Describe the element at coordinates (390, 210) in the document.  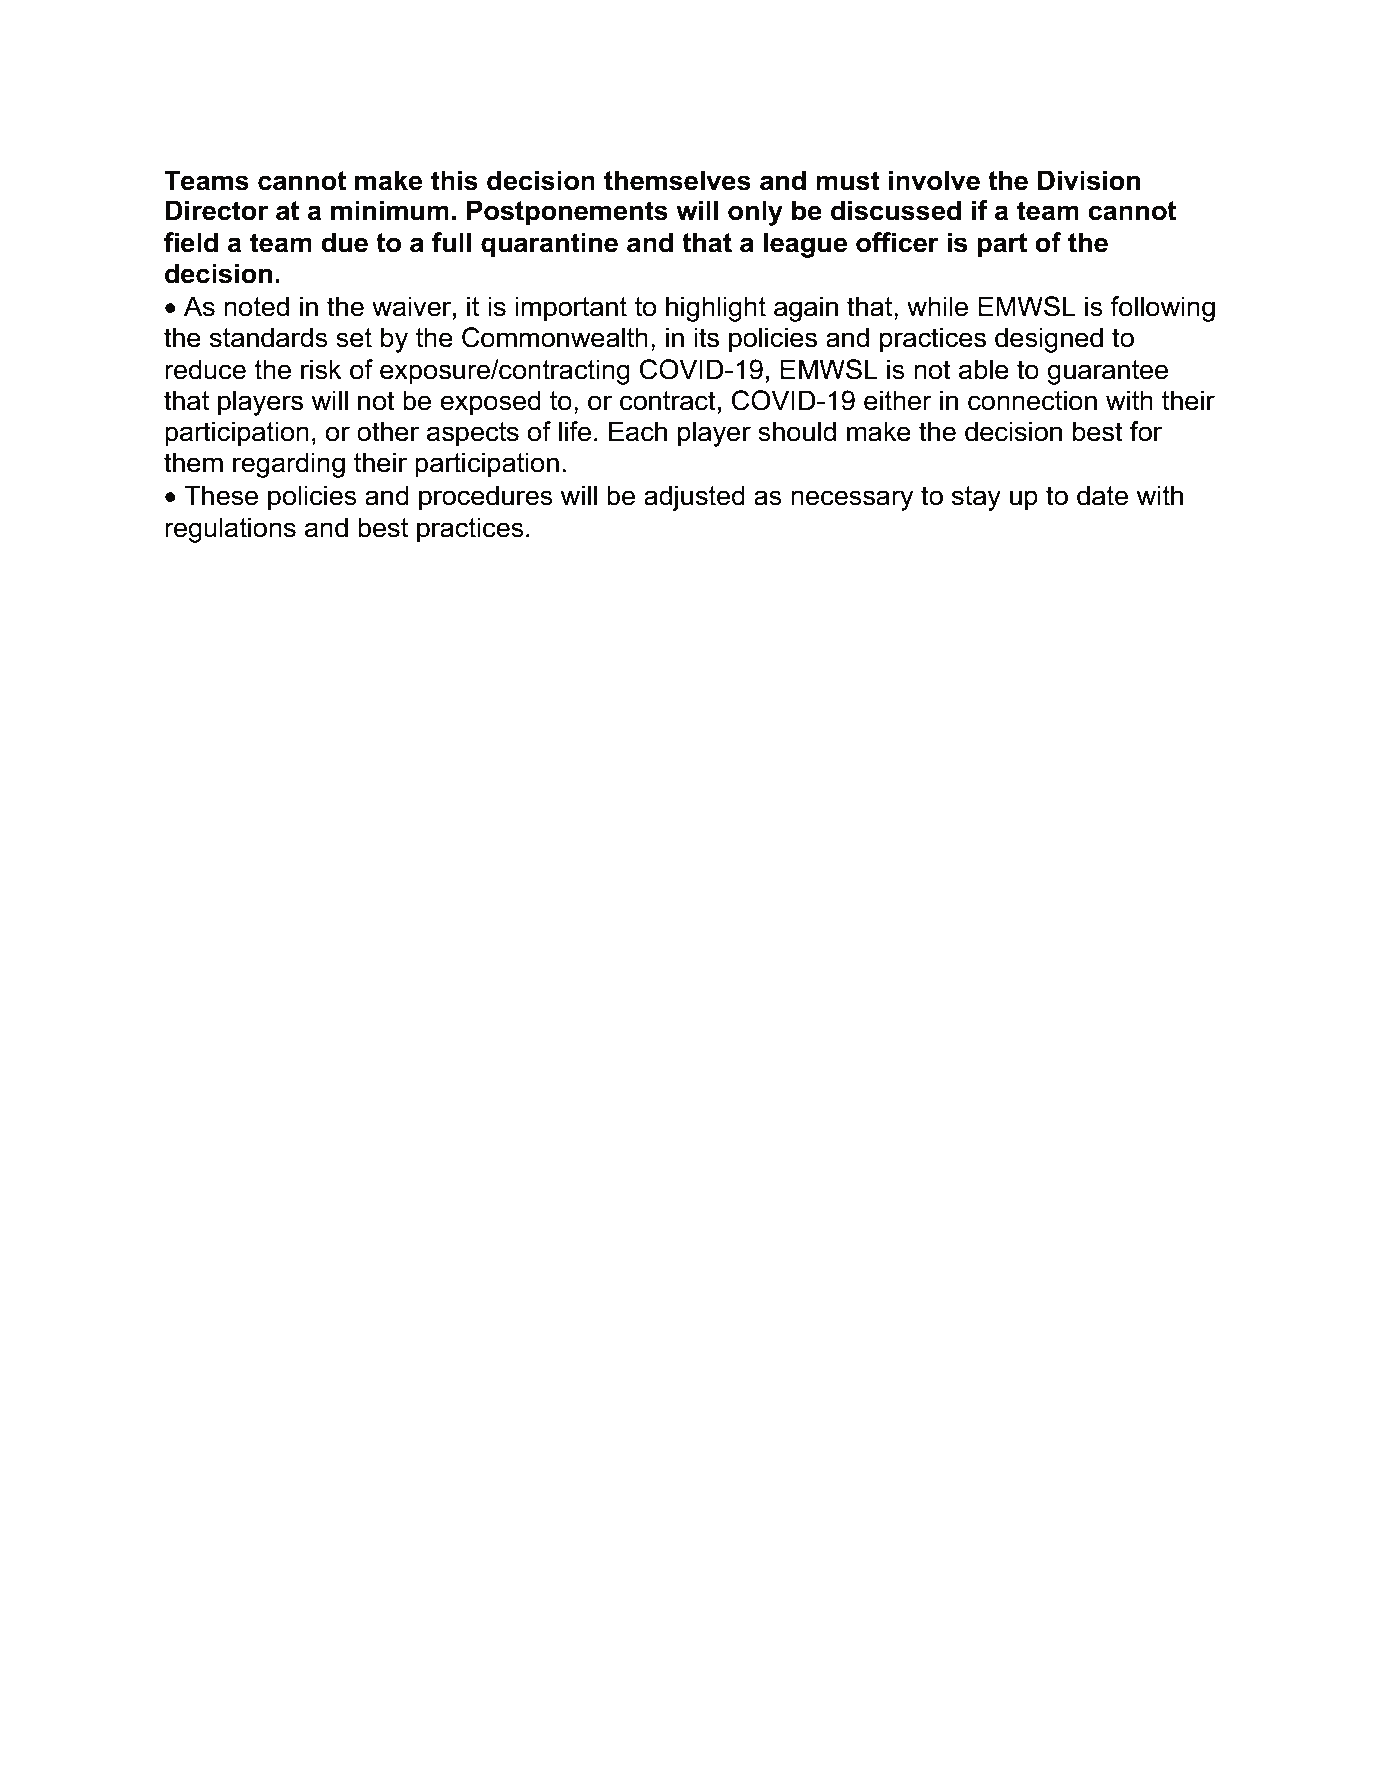
I see `minimum` at that location.
